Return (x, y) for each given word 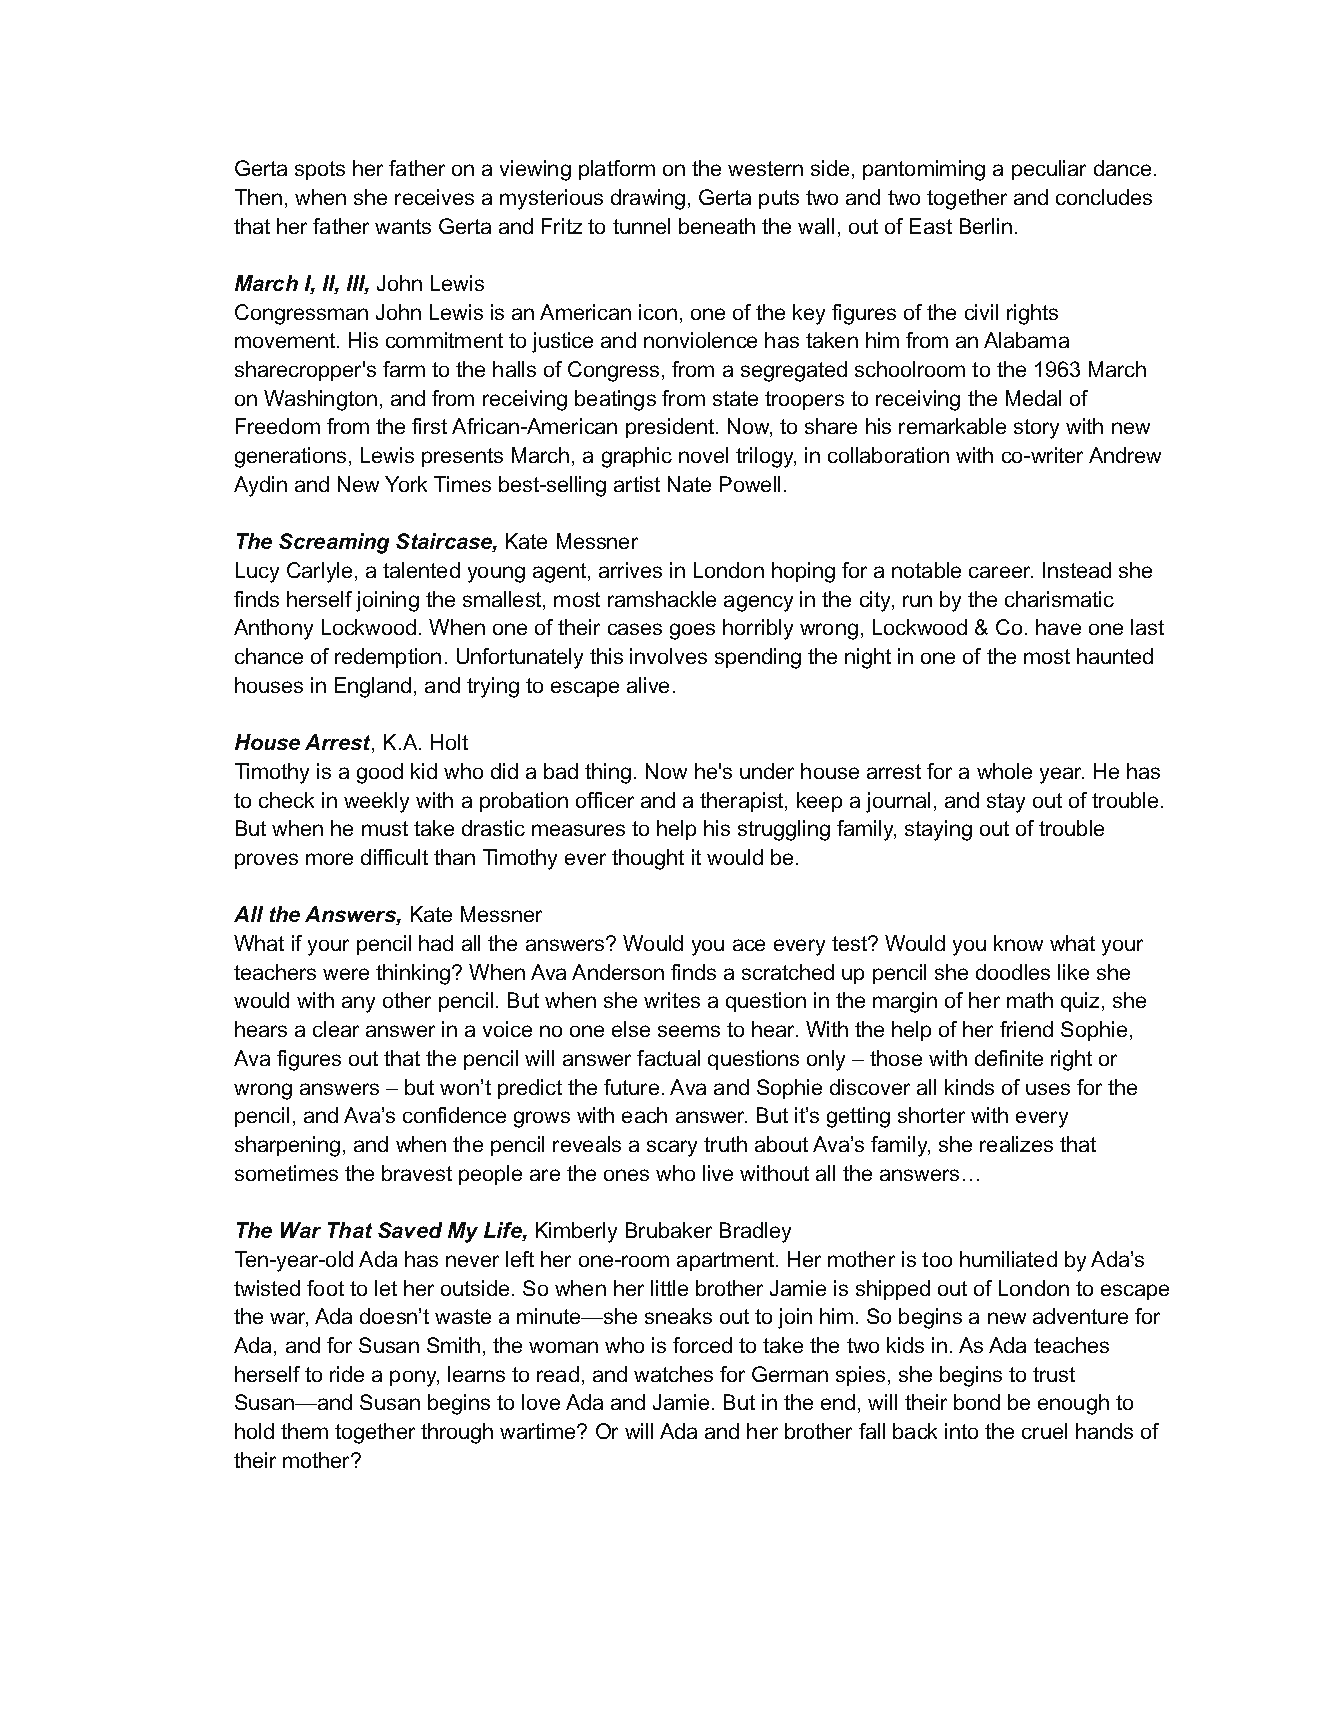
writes (672, 1000)
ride (347, 1374)
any (358, 1004)
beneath (717, 226)
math (1030, 1000)
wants (403, 226)
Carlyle (319, 572)
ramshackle (662, 599)
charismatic (1059, 599)
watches (673, 1374)
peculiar (1049, 170)
